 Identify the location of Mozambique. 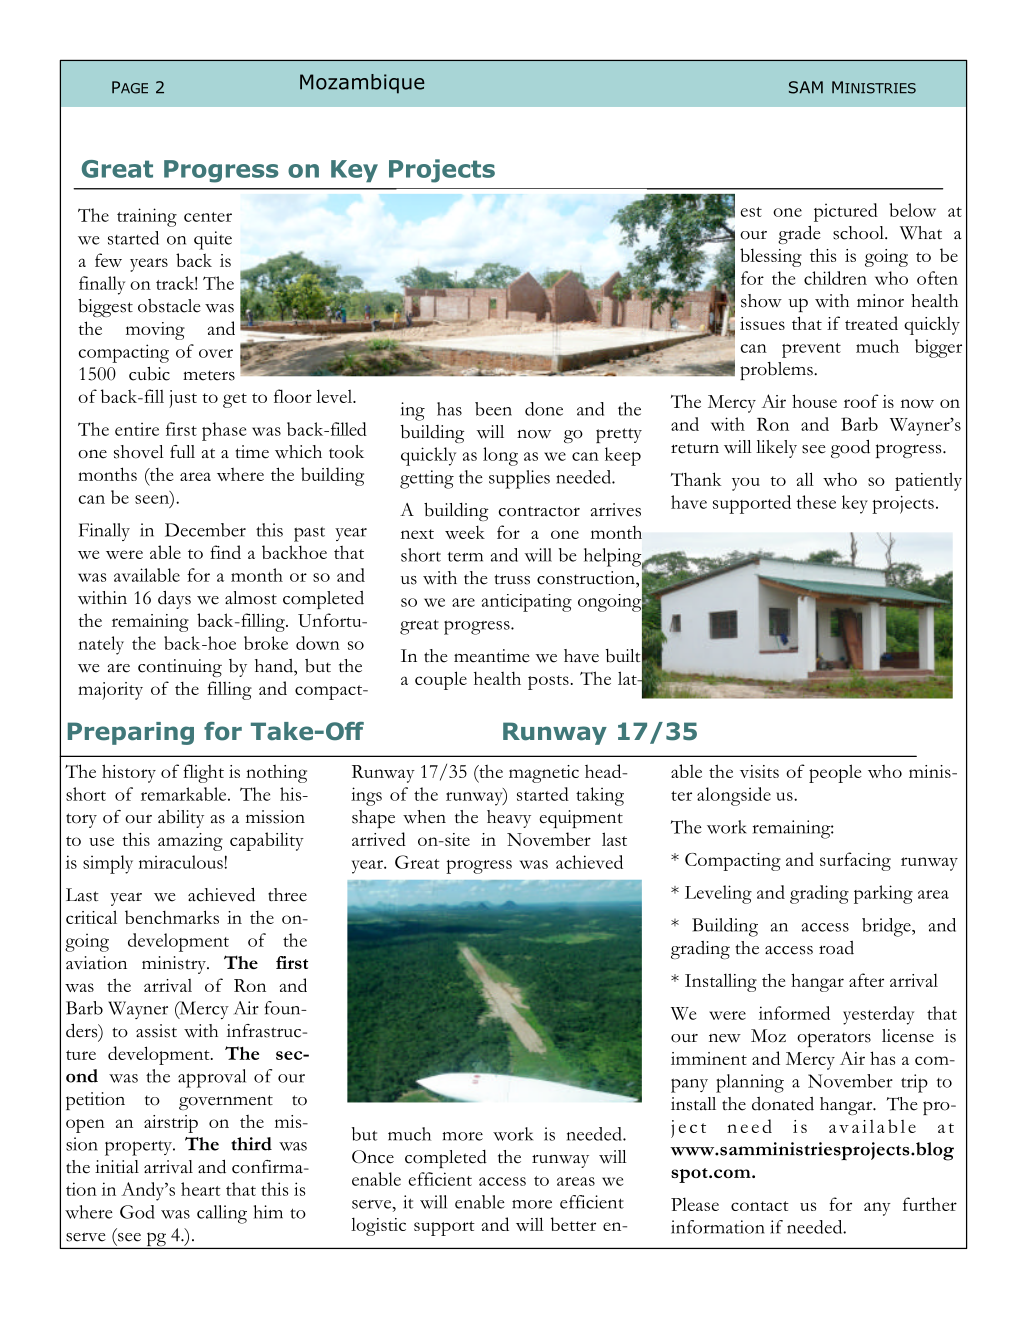
(362, 84).
